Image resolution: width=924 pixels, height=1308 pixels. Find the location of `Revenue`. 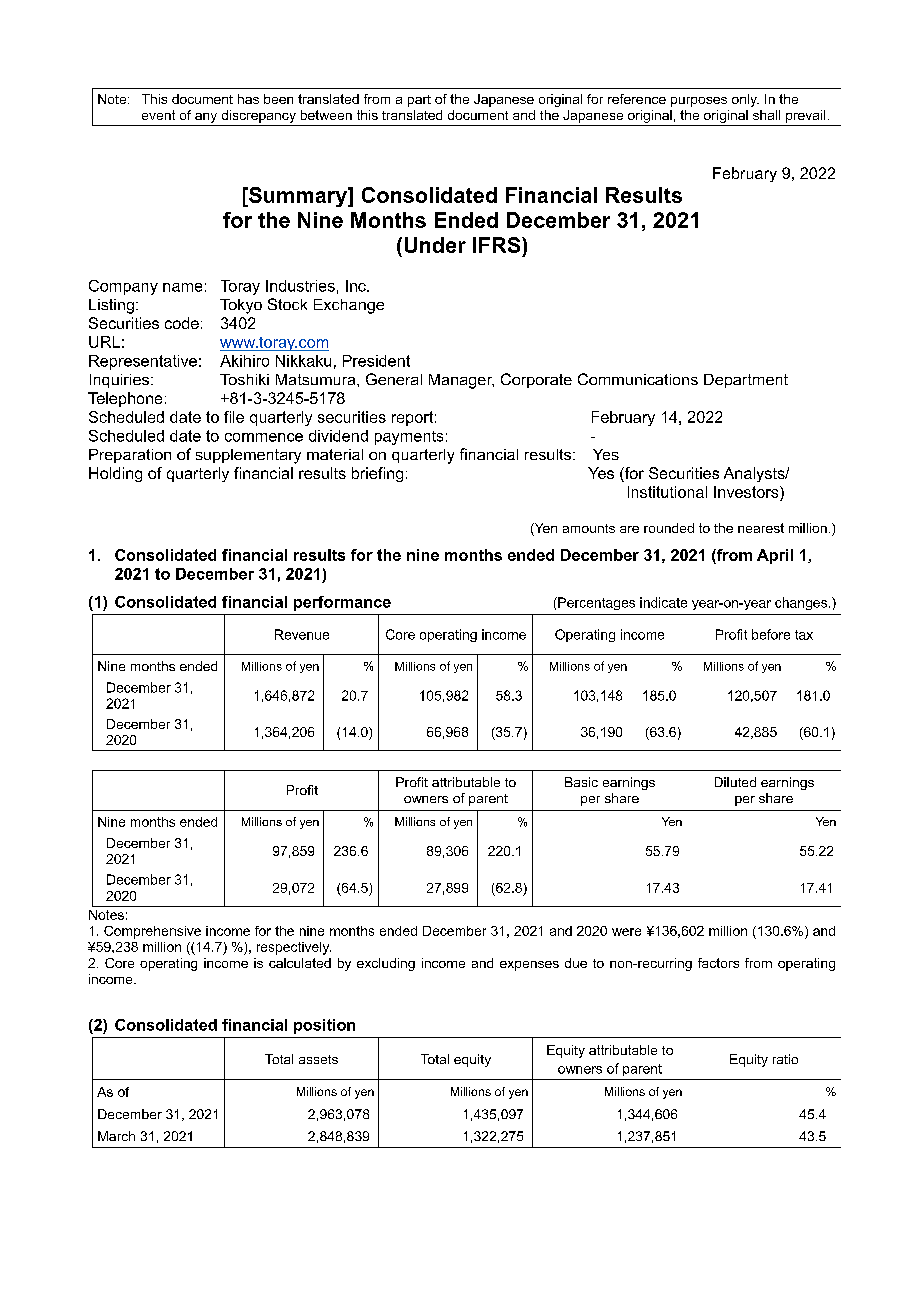

Revenue is located at coordinates (302, 634).
